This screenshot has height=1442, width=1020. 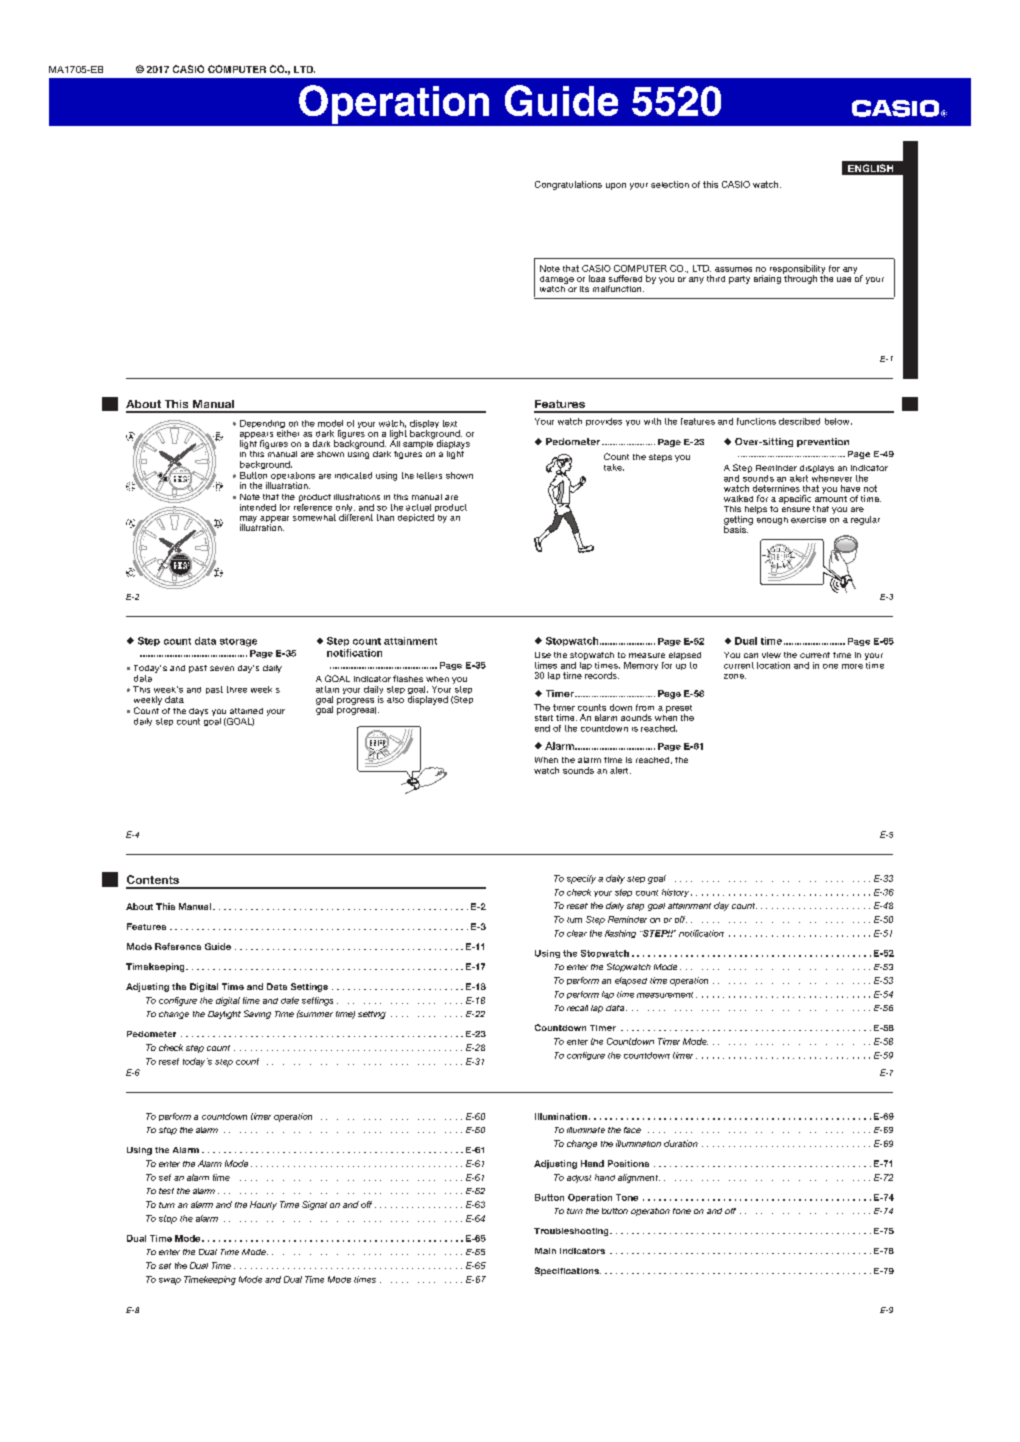 I want to click on specify, so click(x=581, y=879).
